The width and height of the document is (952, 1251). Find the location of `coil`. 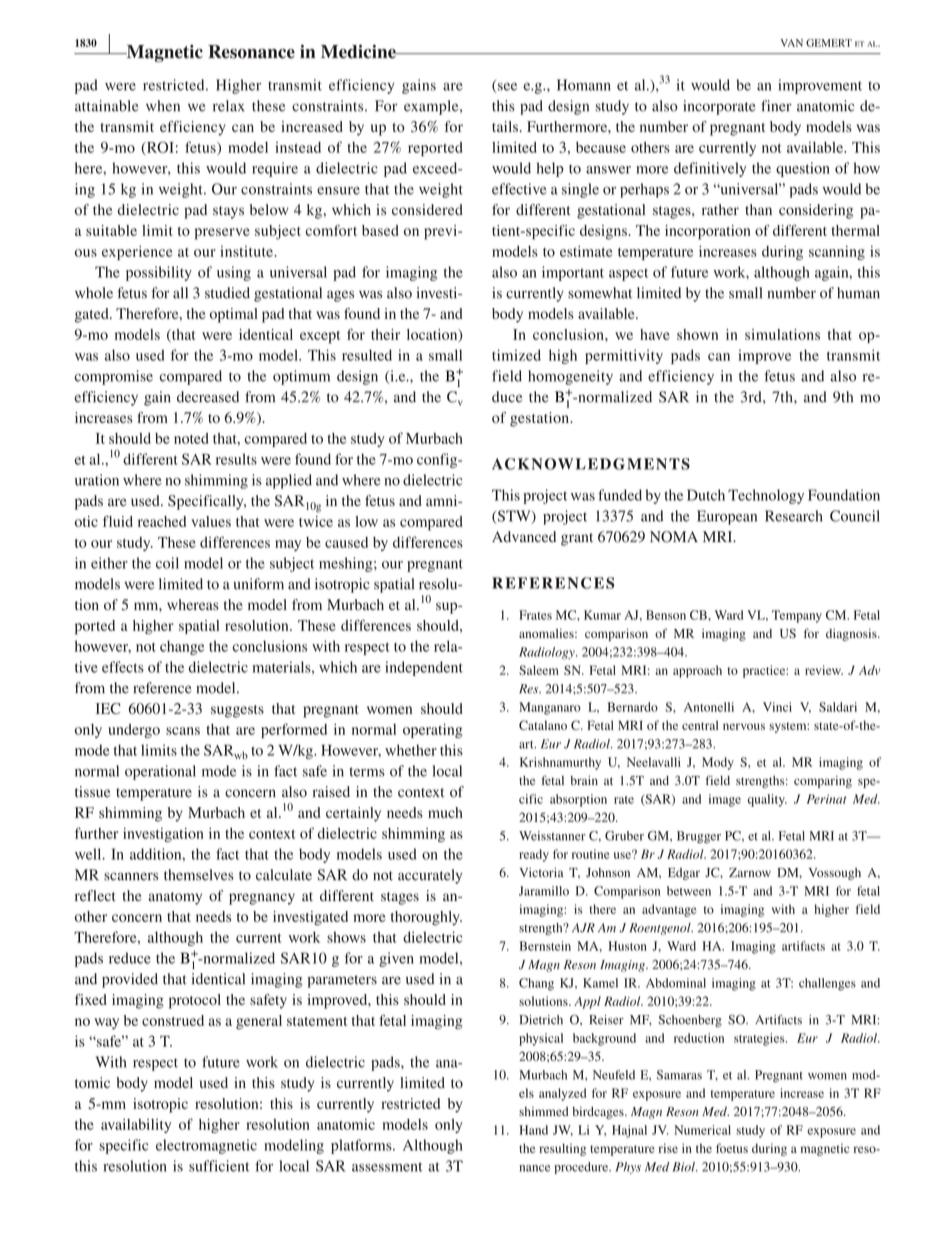

coil is located at coordinates (167, 563).
